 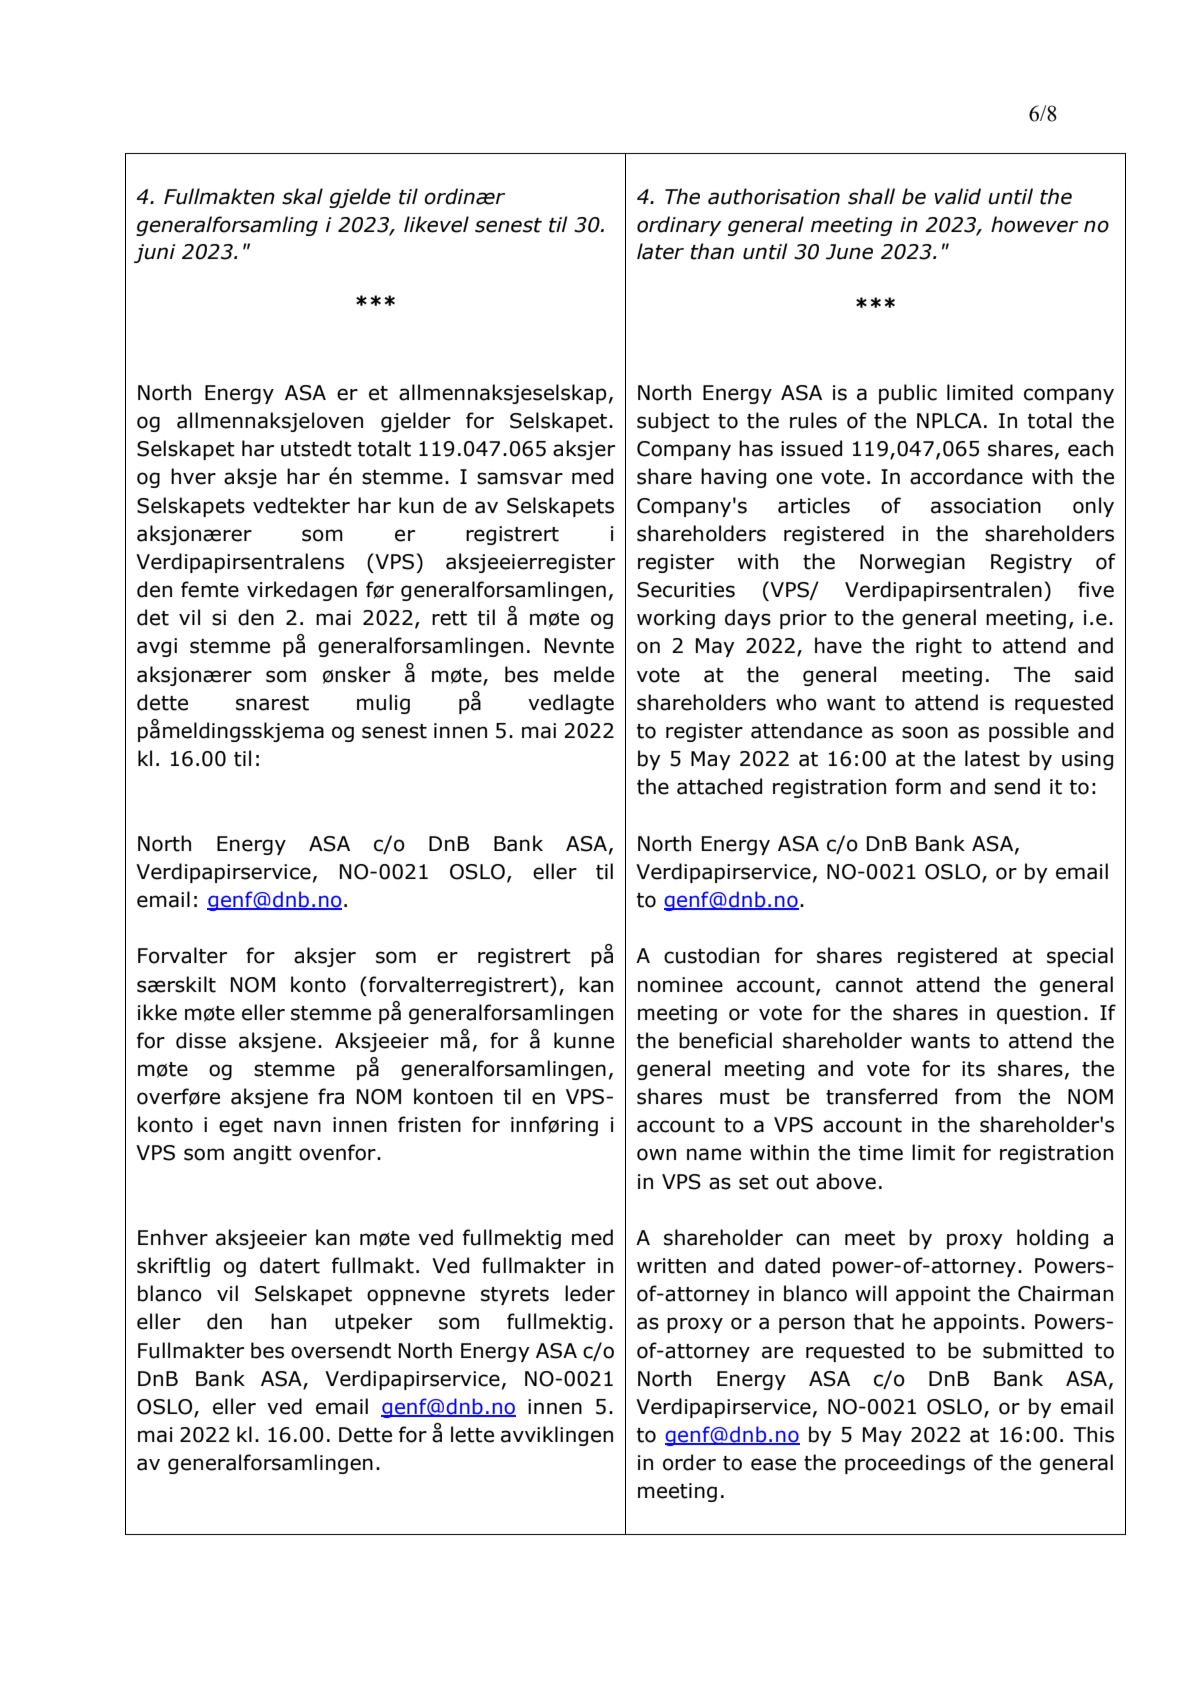 What do you see at coordinates (918, 786) in the page?
I see `form` at bounding box center [918, 786].
